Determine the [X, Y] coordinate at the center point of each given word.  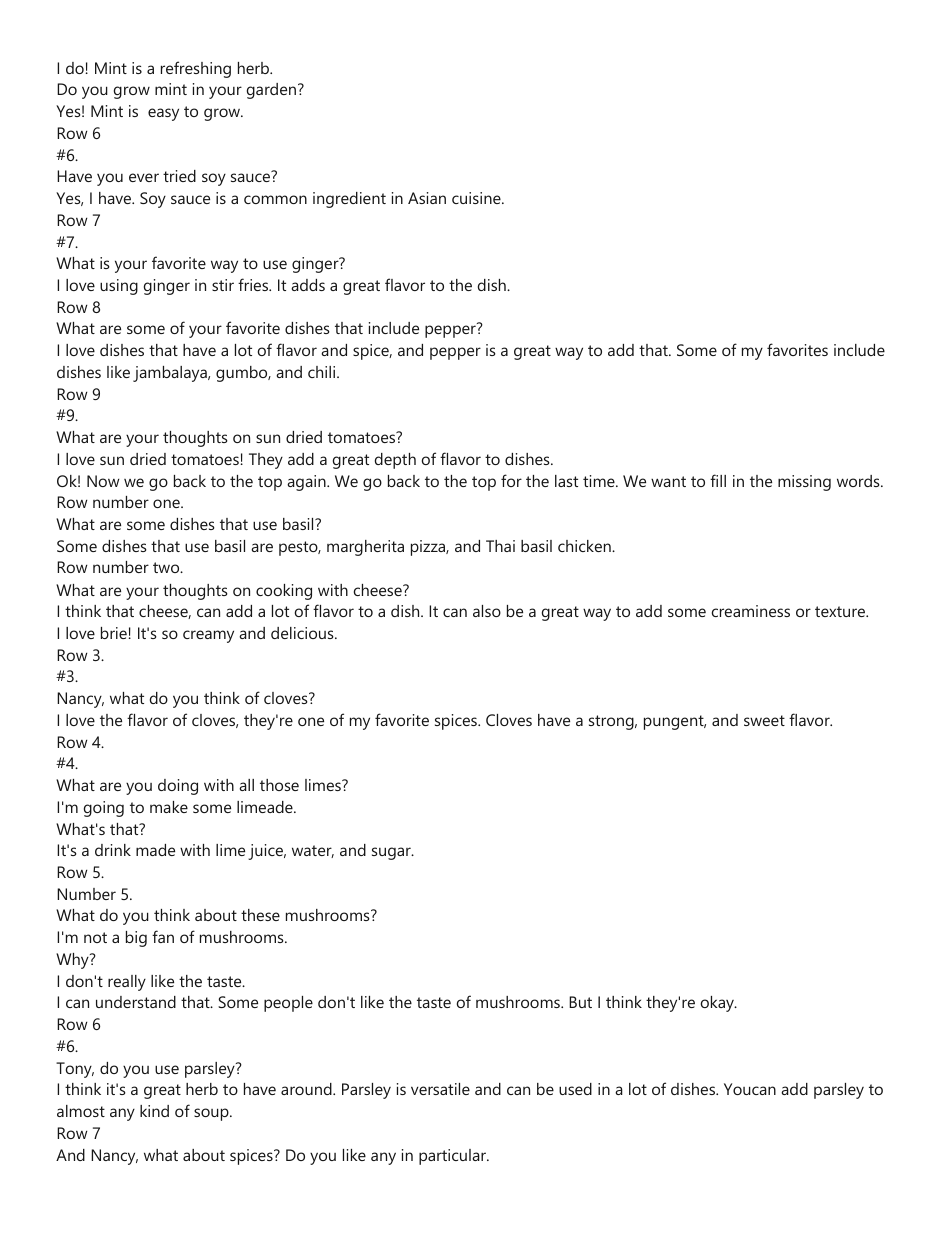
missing [804, 483]
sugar [392, 853]
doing [178, 787]
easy [163, 114]
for [511, 480]
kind [154, 1111]
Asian [427, 198]
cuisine [477, 198]
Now [103, 481]
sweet [764, 720]
